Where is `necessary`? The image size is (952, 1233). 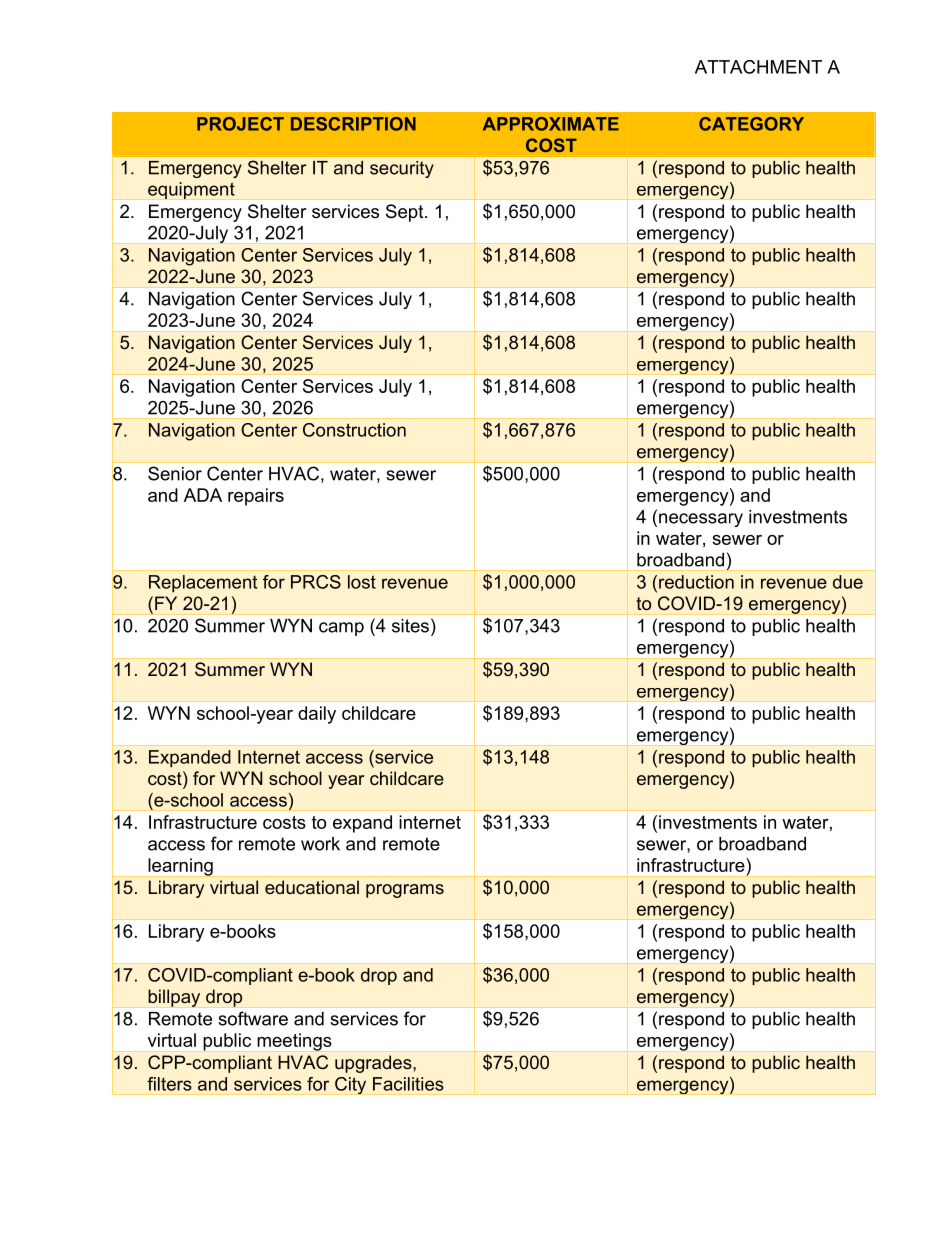 necessary is located at coordinates (701, 520).
